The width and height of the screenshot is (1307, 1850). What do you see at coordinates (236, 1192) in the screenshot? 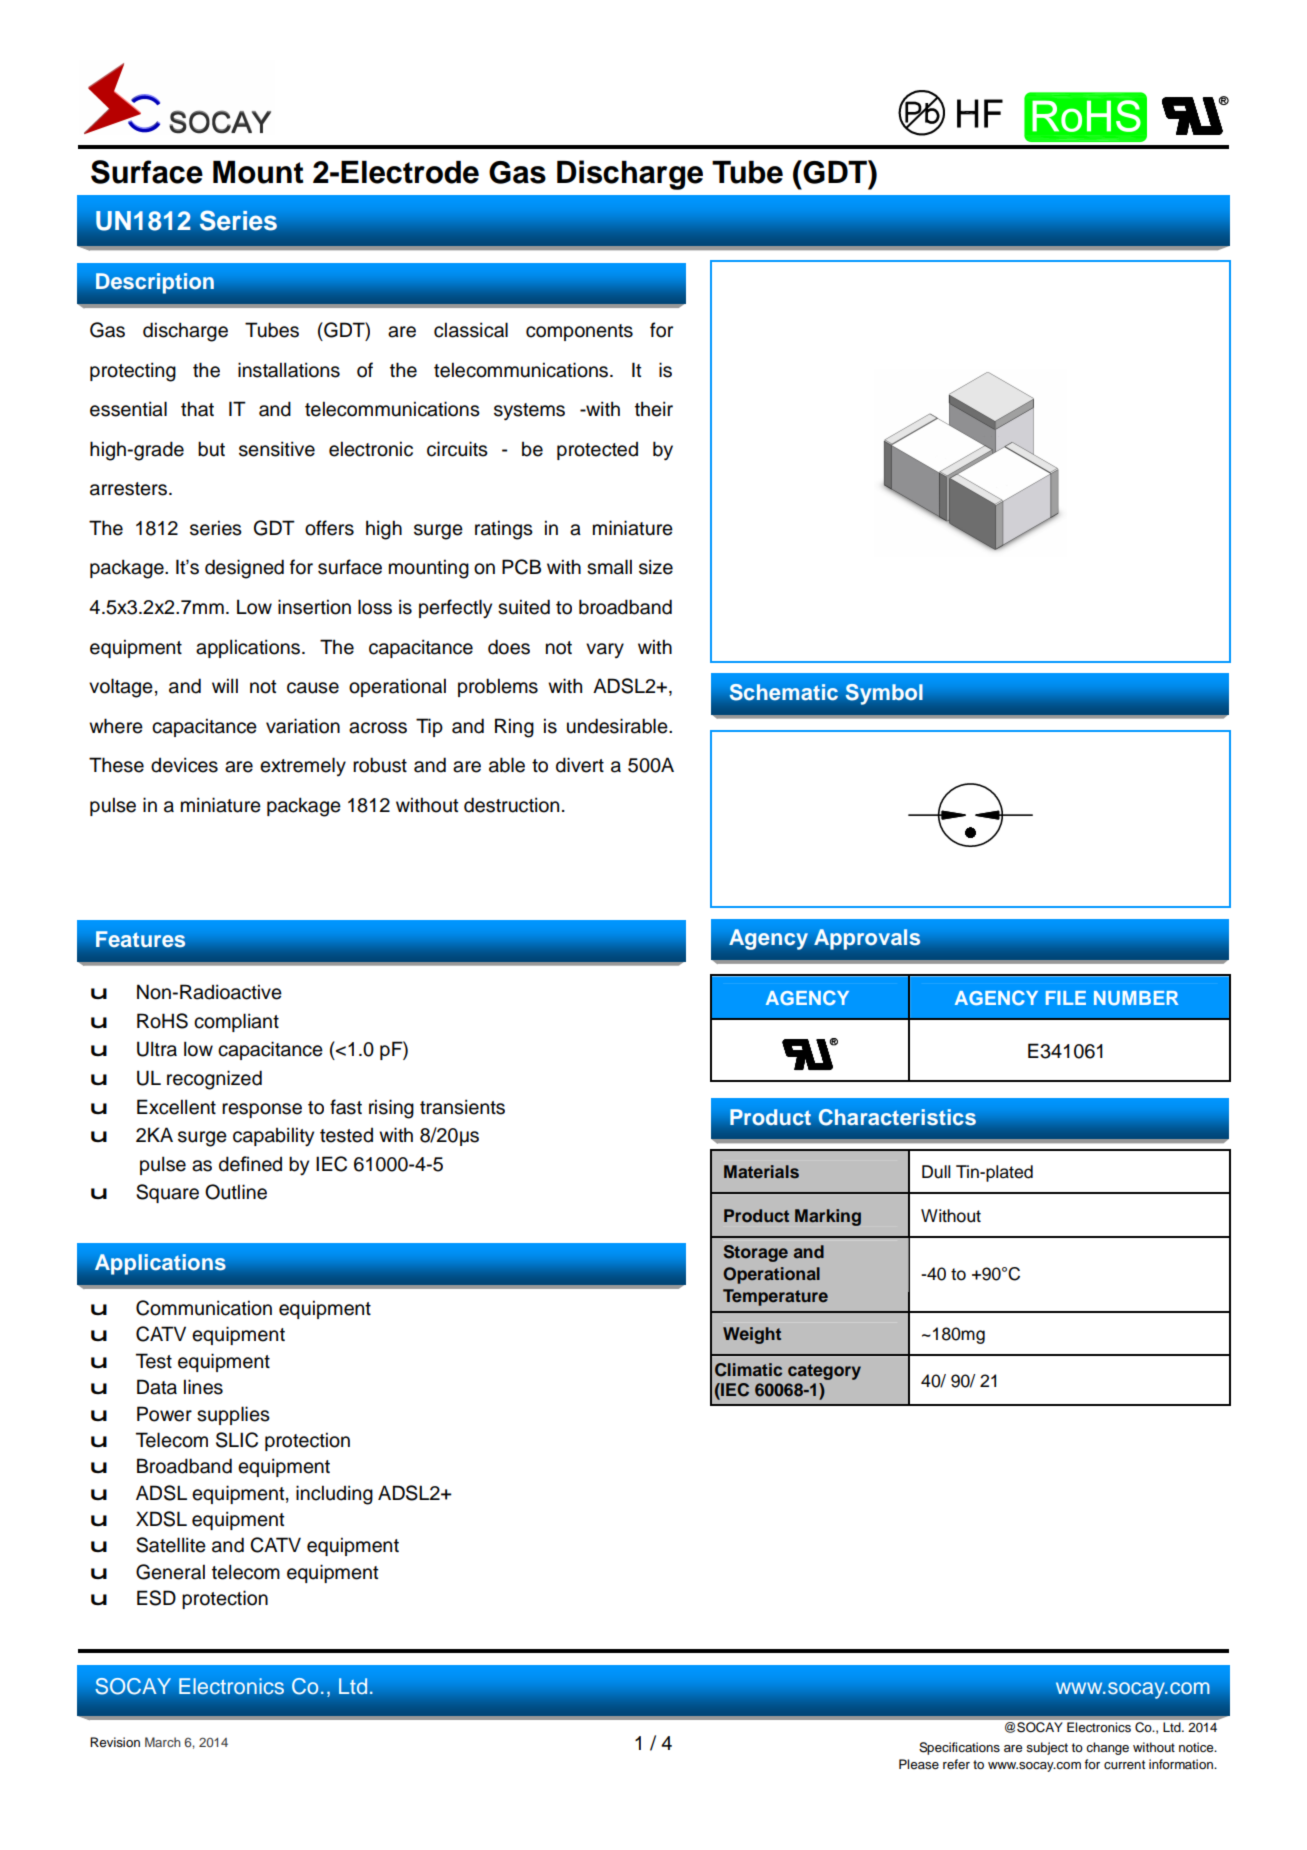
I see `Outline` at bounding box center [236, 1192].
